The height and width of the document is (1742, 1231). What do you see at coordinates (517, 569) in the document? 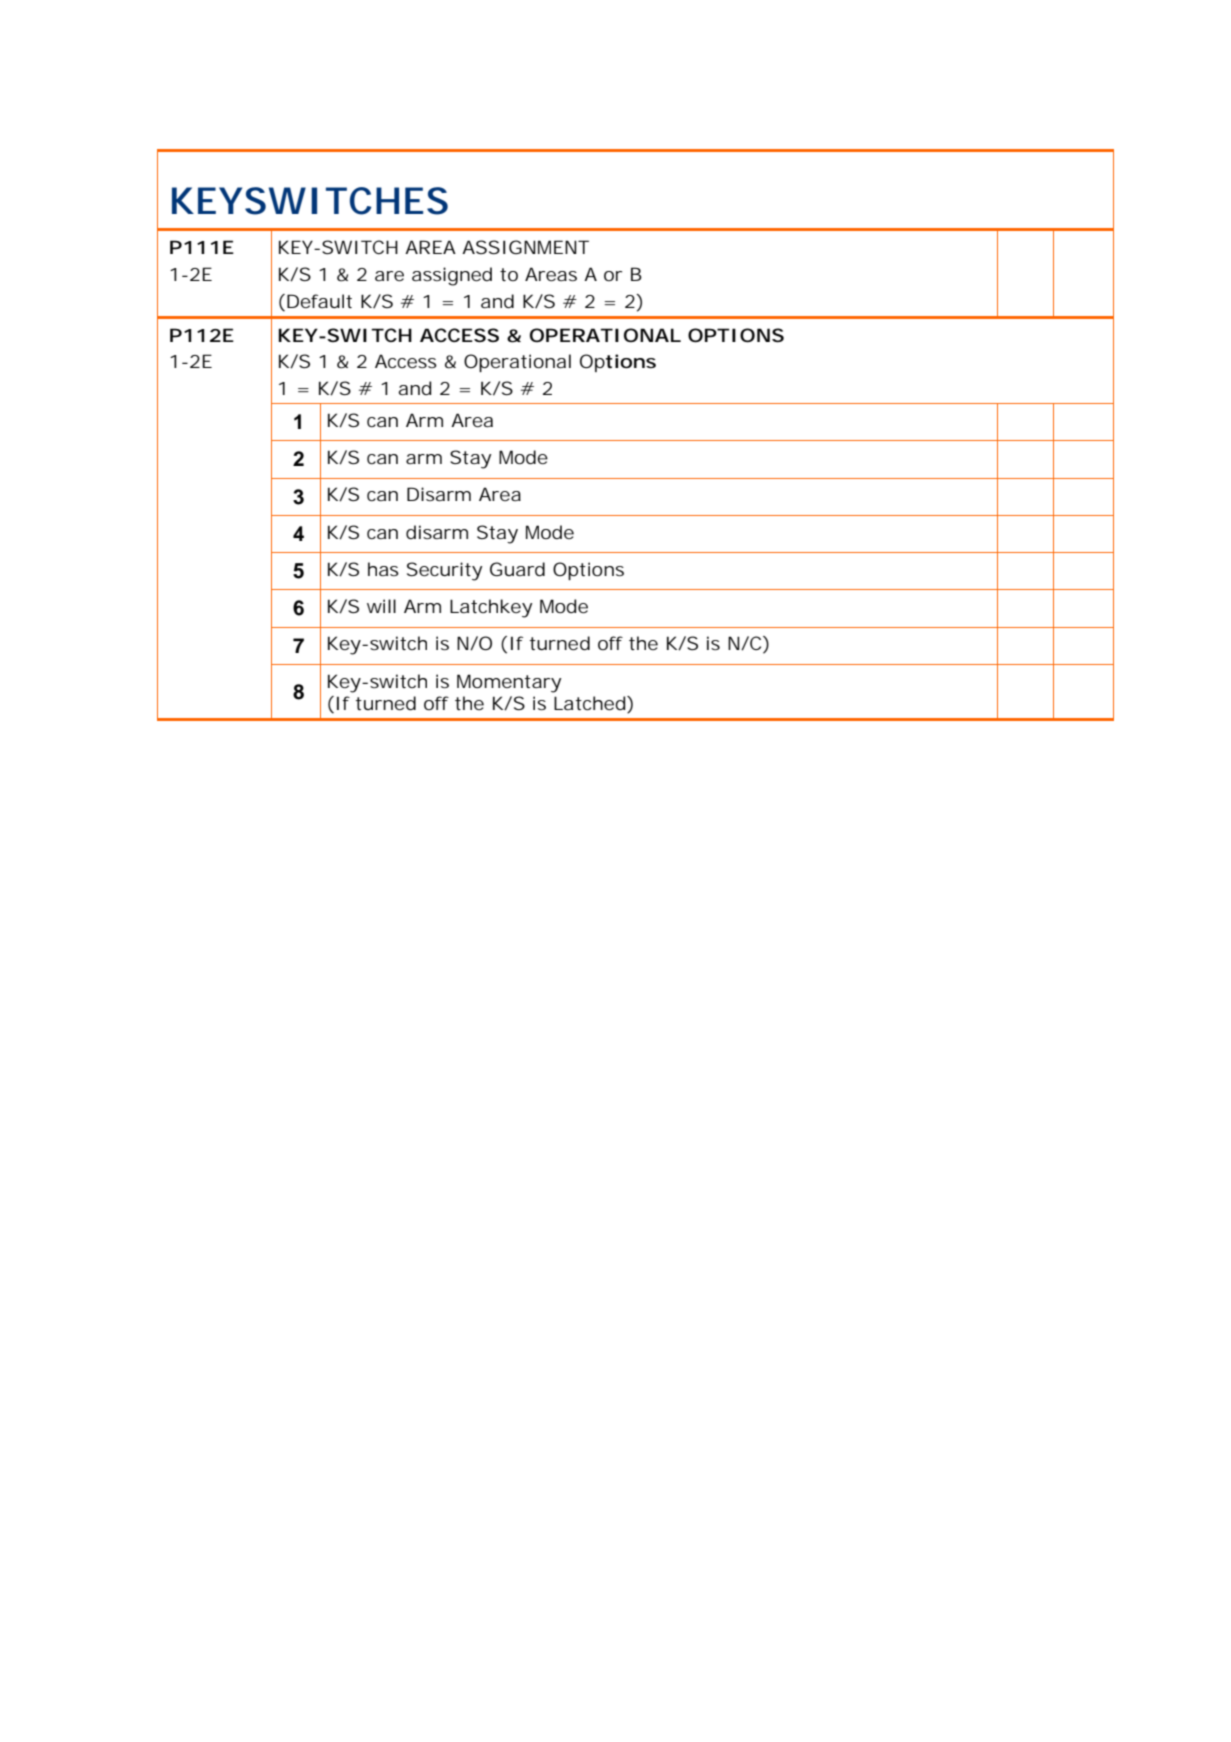
I see `Guard` at bounding box center [517, 569].
